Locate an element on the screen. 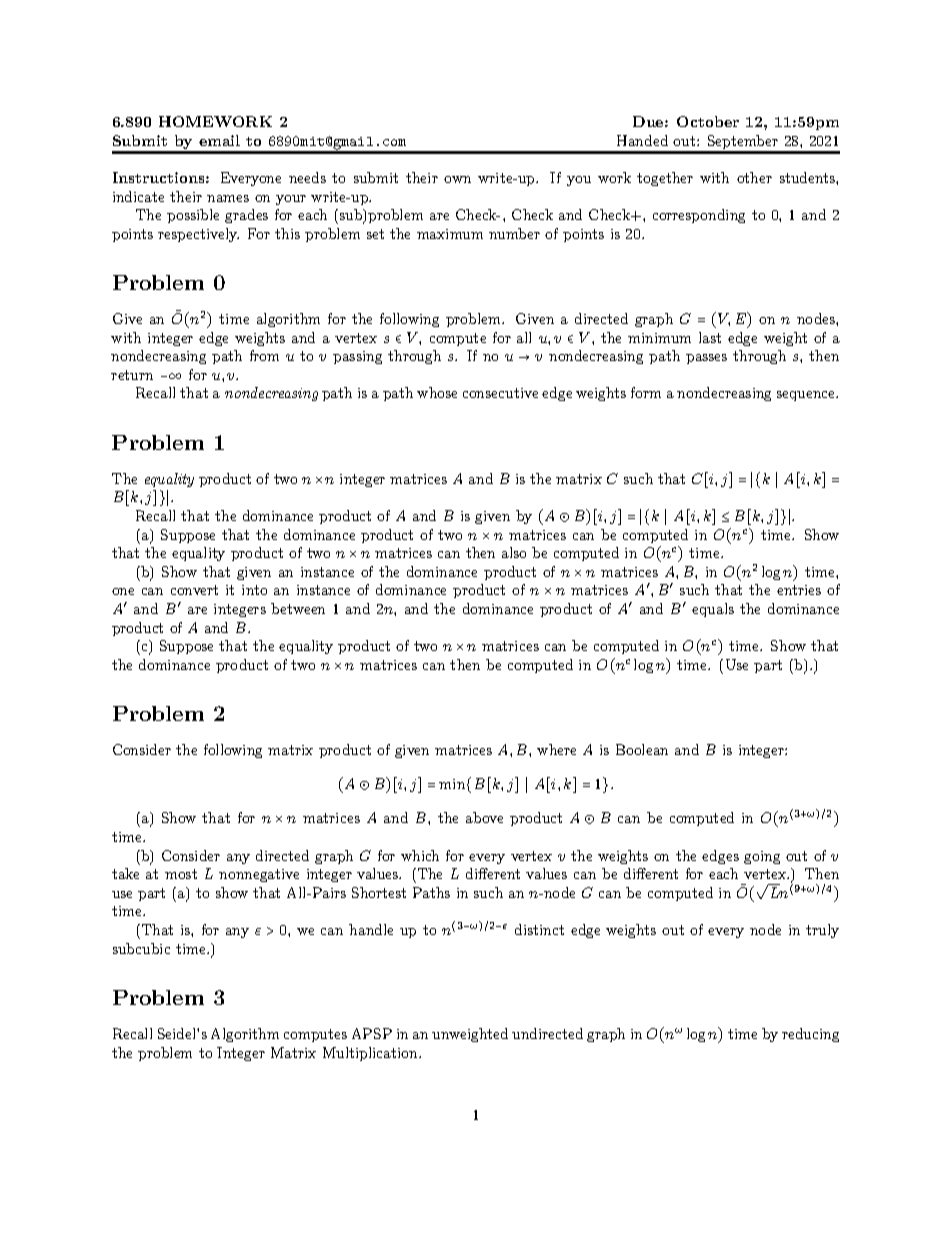  other is located at coordinates (754, 177).
